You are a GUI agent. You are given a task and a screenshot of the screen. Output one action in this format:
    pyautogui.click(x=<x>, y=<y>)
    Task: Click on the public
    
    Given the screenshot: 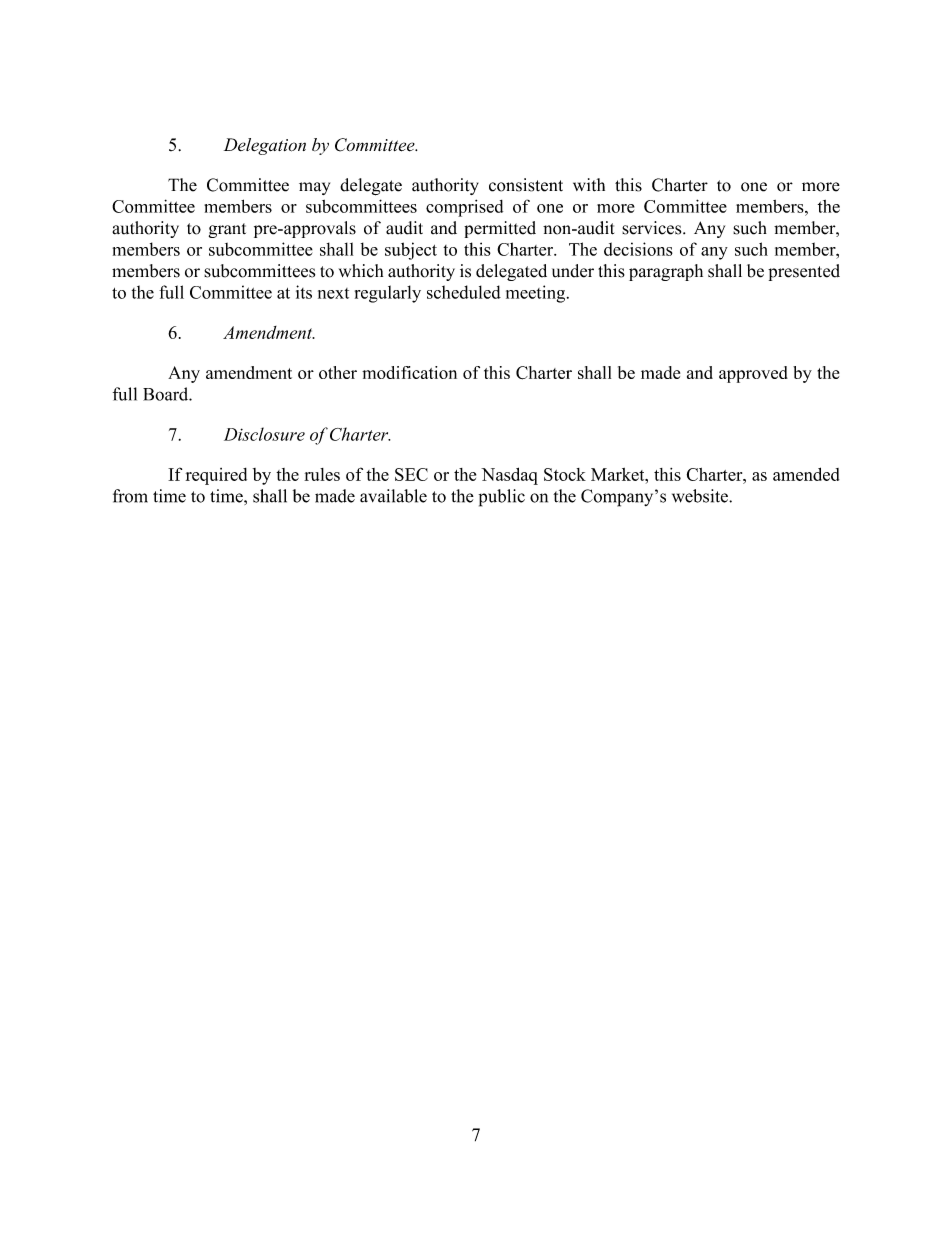 What is the action you would take?
    pyautogui.click(x=502, y=498)
